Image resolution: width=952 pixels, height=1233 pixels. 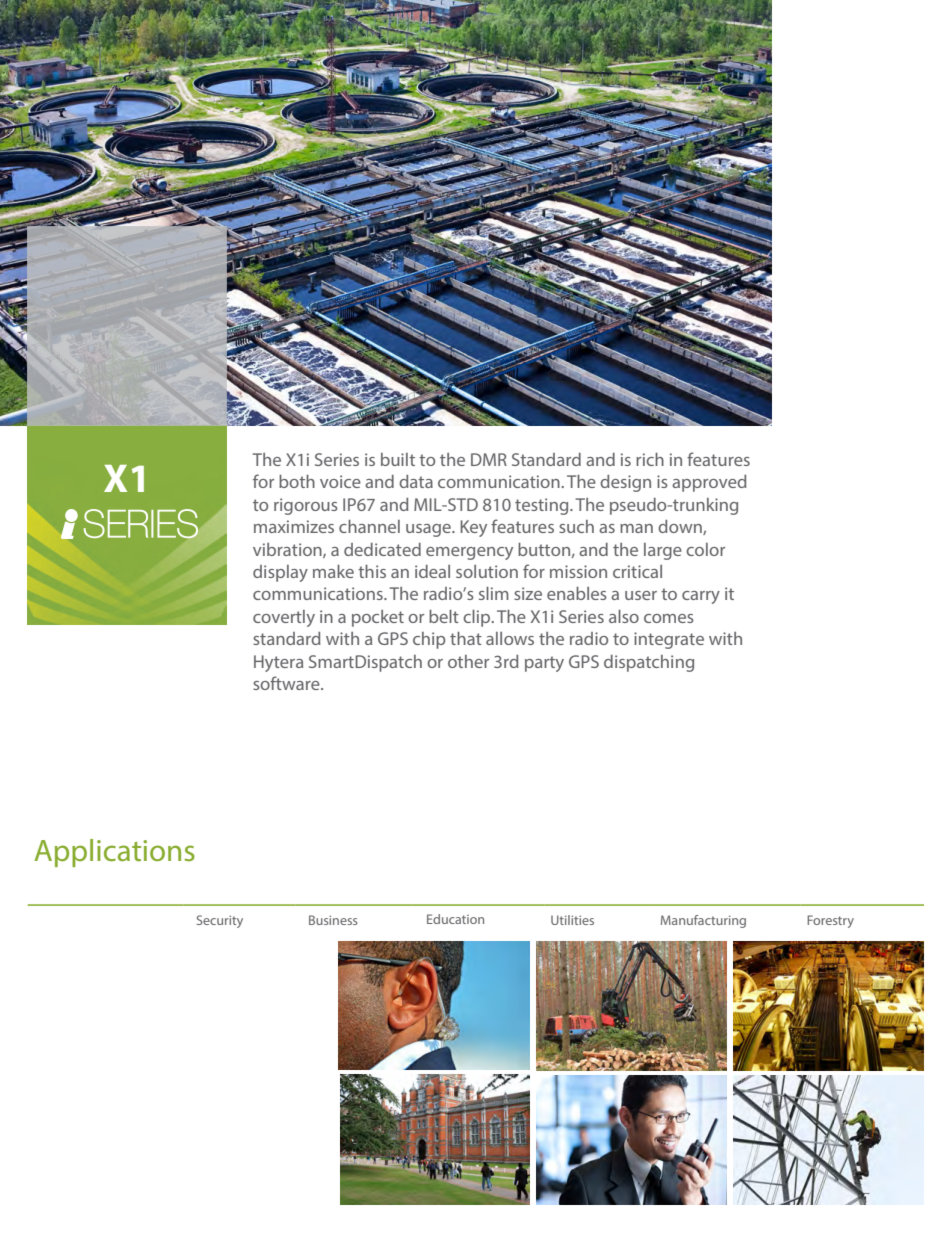 I want to click on other, so click(x=468, y=661).
